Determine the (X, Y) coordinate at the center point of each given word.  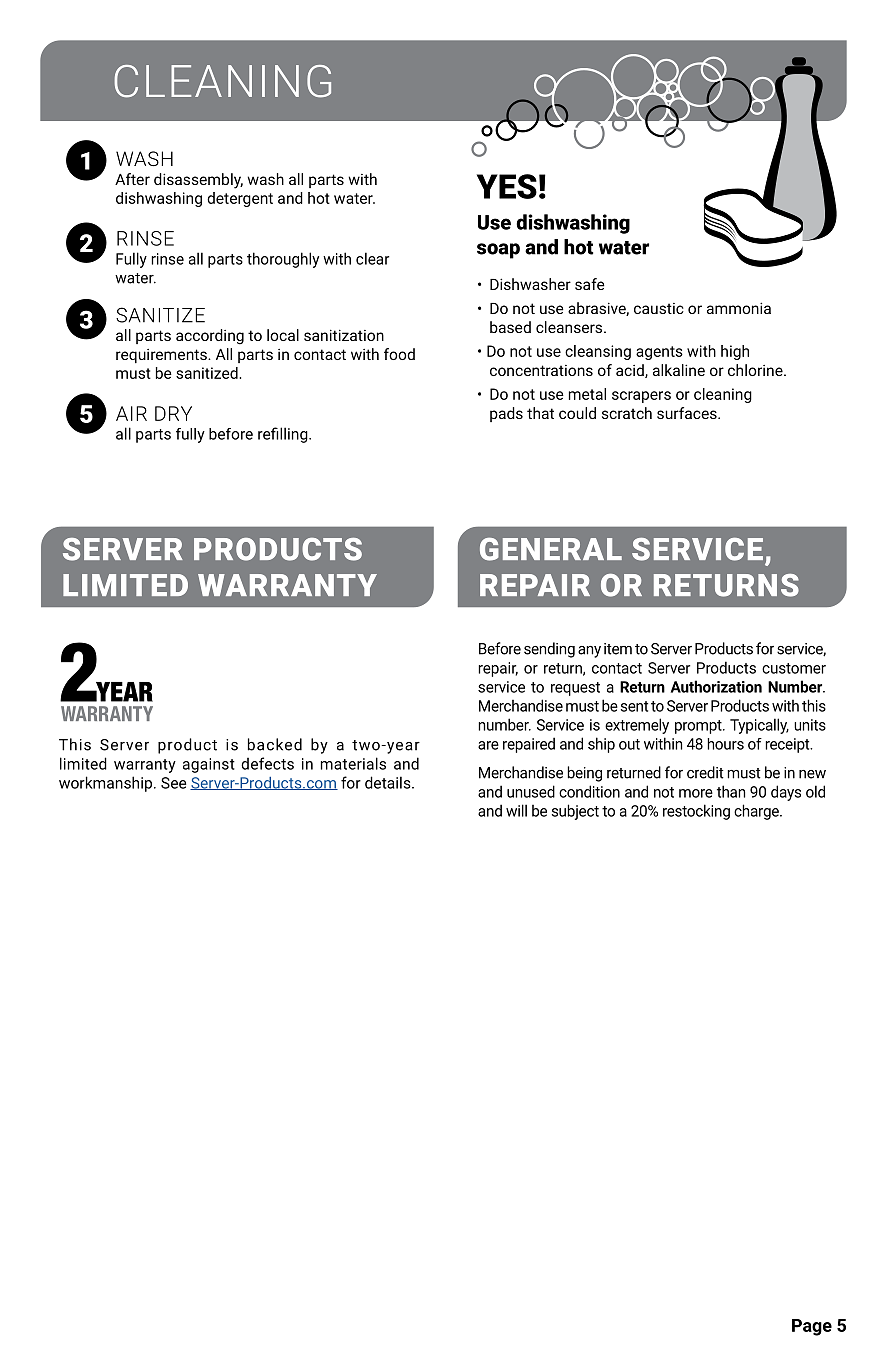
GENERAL (551, 549)
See (173, 783)
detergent (240, 199)
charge (757, 812)
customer (794, 668)
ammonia (739, 308)
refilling (284, 435)
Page (812, 1327)
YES (507, 186)
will (516, 810)
